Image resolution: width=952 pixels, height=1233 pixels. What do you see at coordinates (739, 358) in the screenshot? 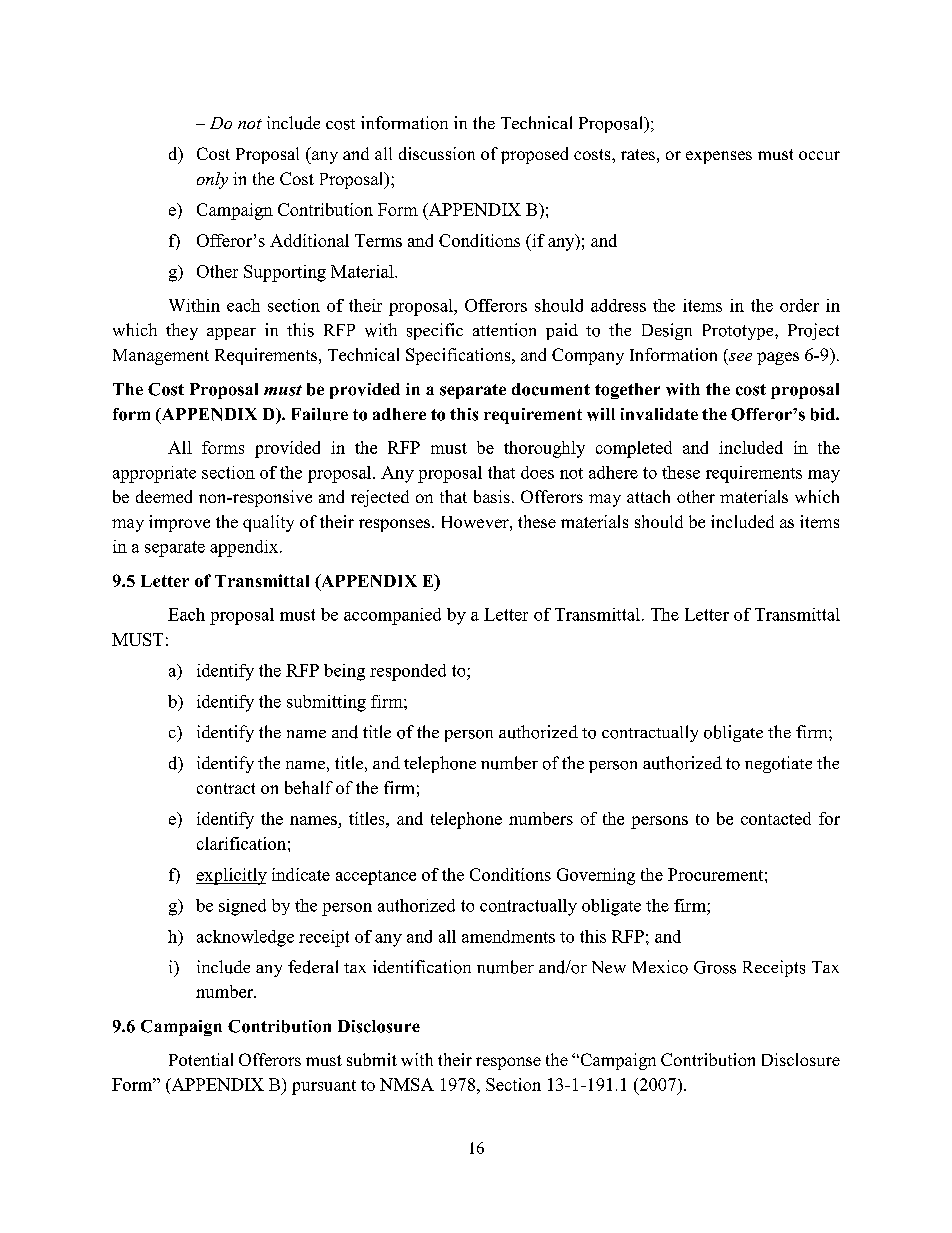
I see `see` at bounding box center [739, 358].
